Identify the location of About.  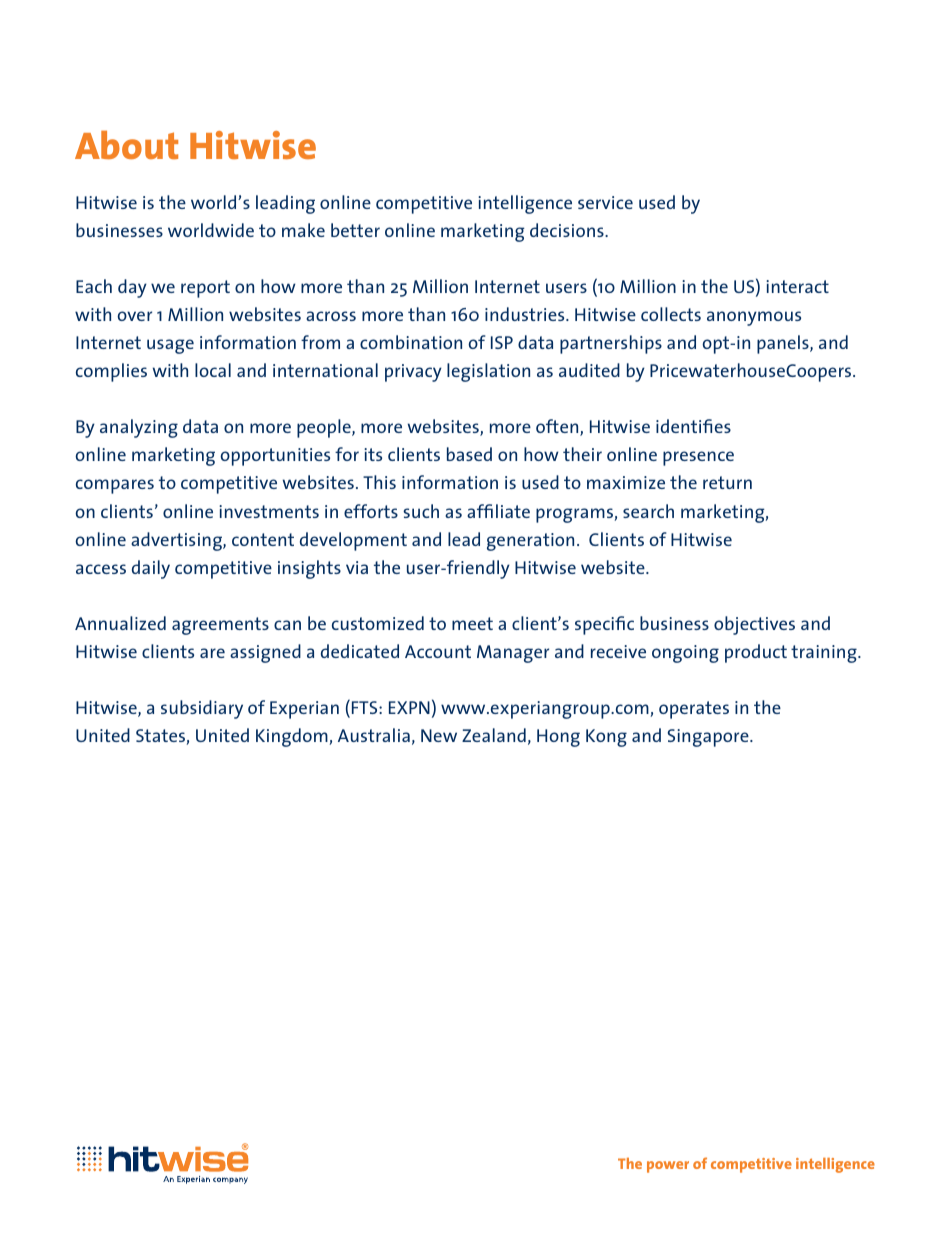
(126, 145).
